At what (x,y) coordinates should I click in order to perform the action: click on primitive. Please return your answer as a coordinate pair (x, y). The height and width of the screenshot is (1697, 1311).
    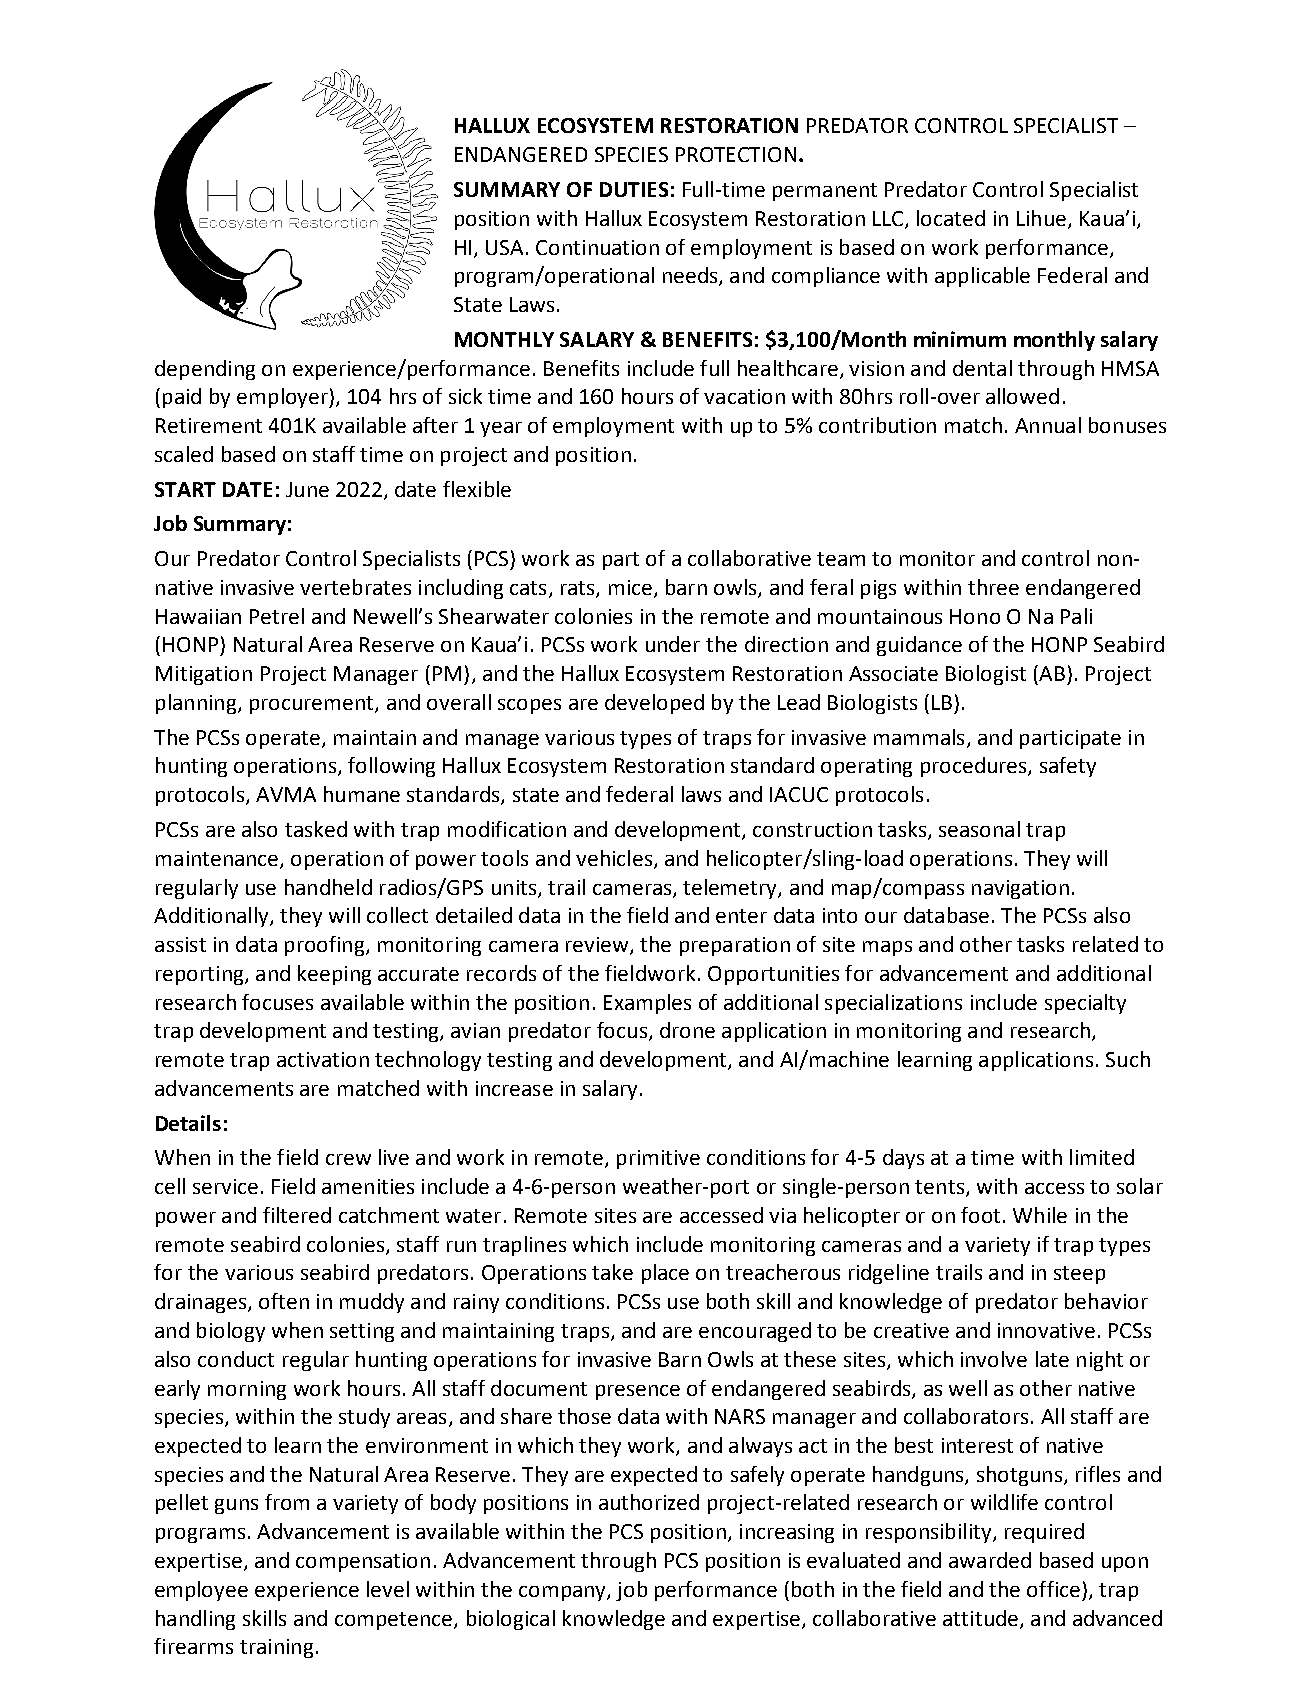
    Looking at the image, I should click on (658, 1159).
